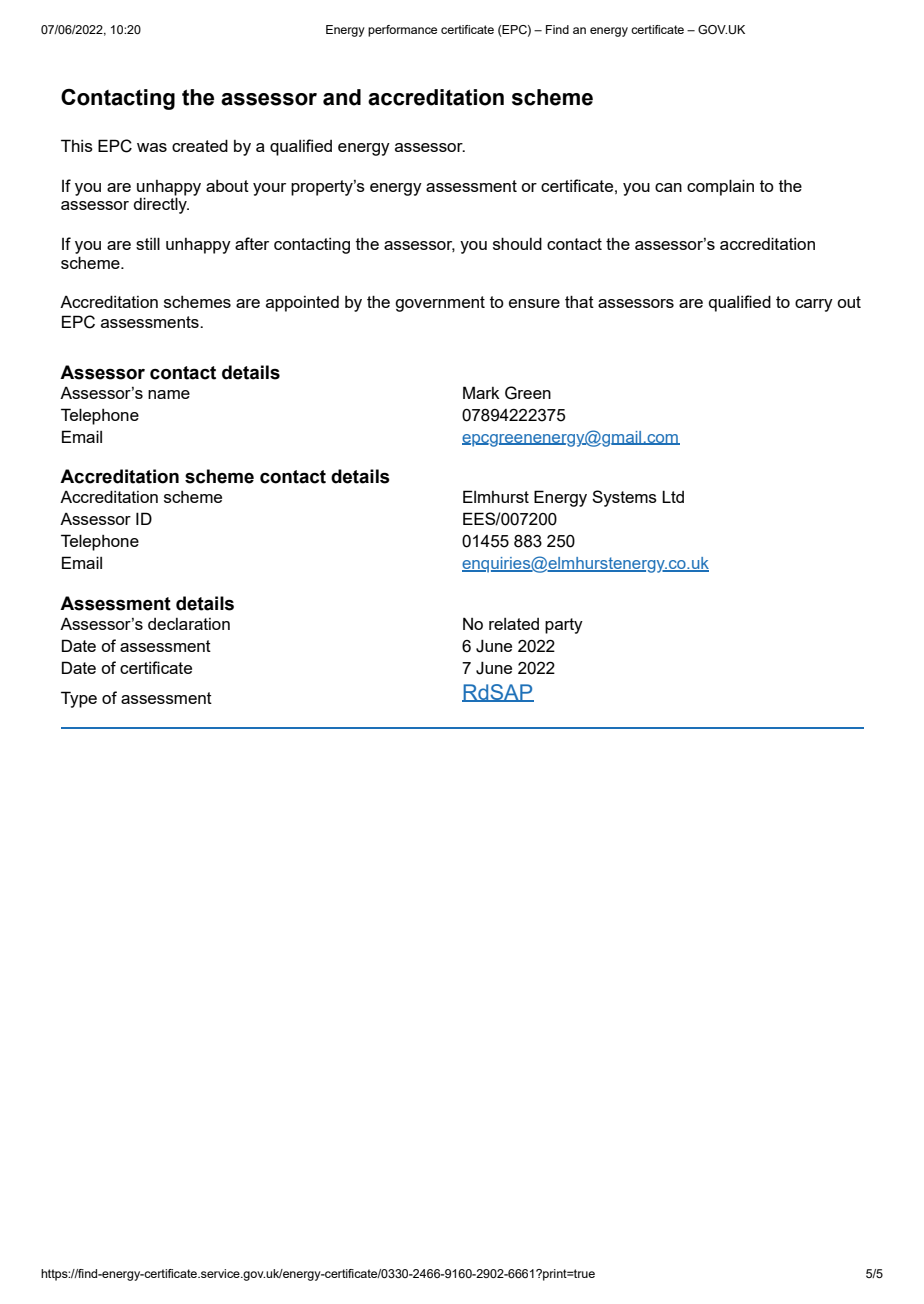  Describe the element at coordinates (564, 626) in the page. I see `party` at that location.
